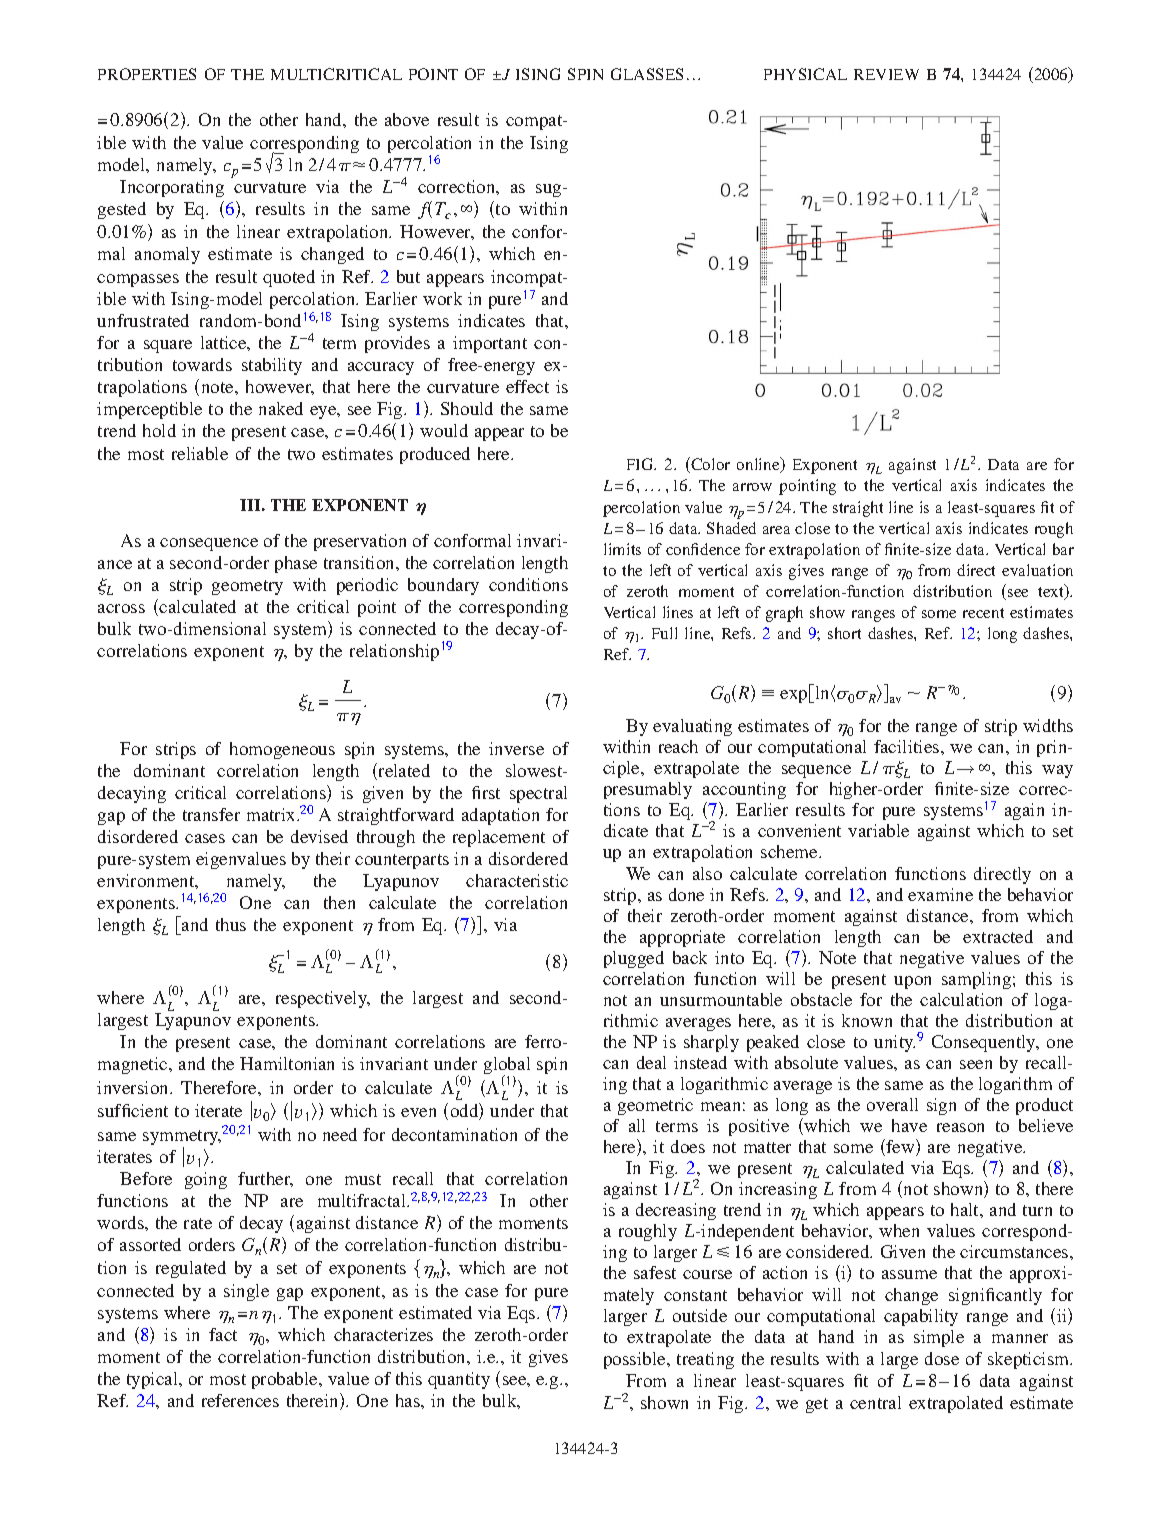 The height and width of the screenshot is (1519, 1174). Describe the element at coordinates (231, 924) in the screenshot. I see `thus` at that location.
